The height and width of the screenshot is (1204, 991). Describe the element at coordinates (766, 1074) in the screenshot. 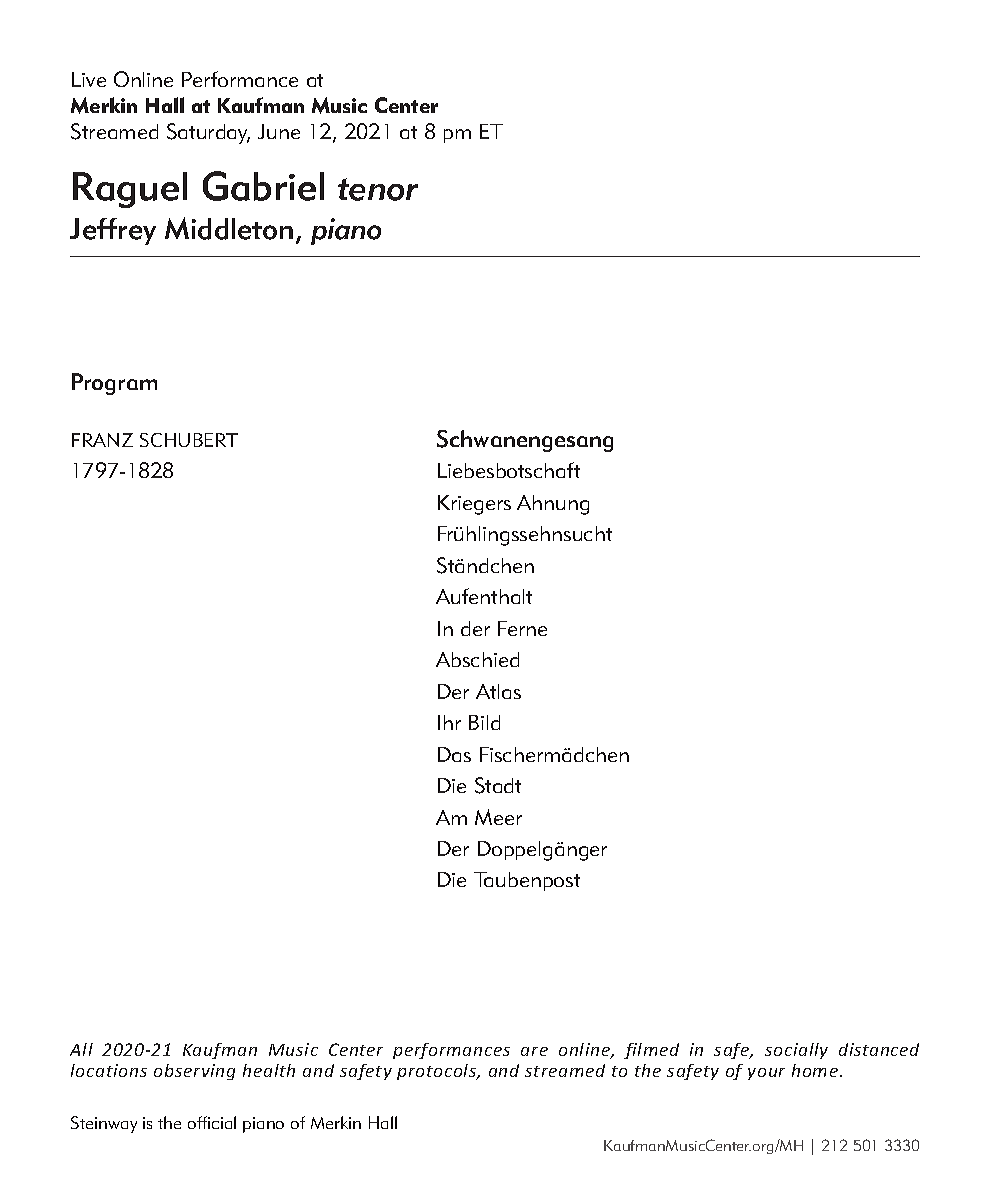

I see `your` at that location.
